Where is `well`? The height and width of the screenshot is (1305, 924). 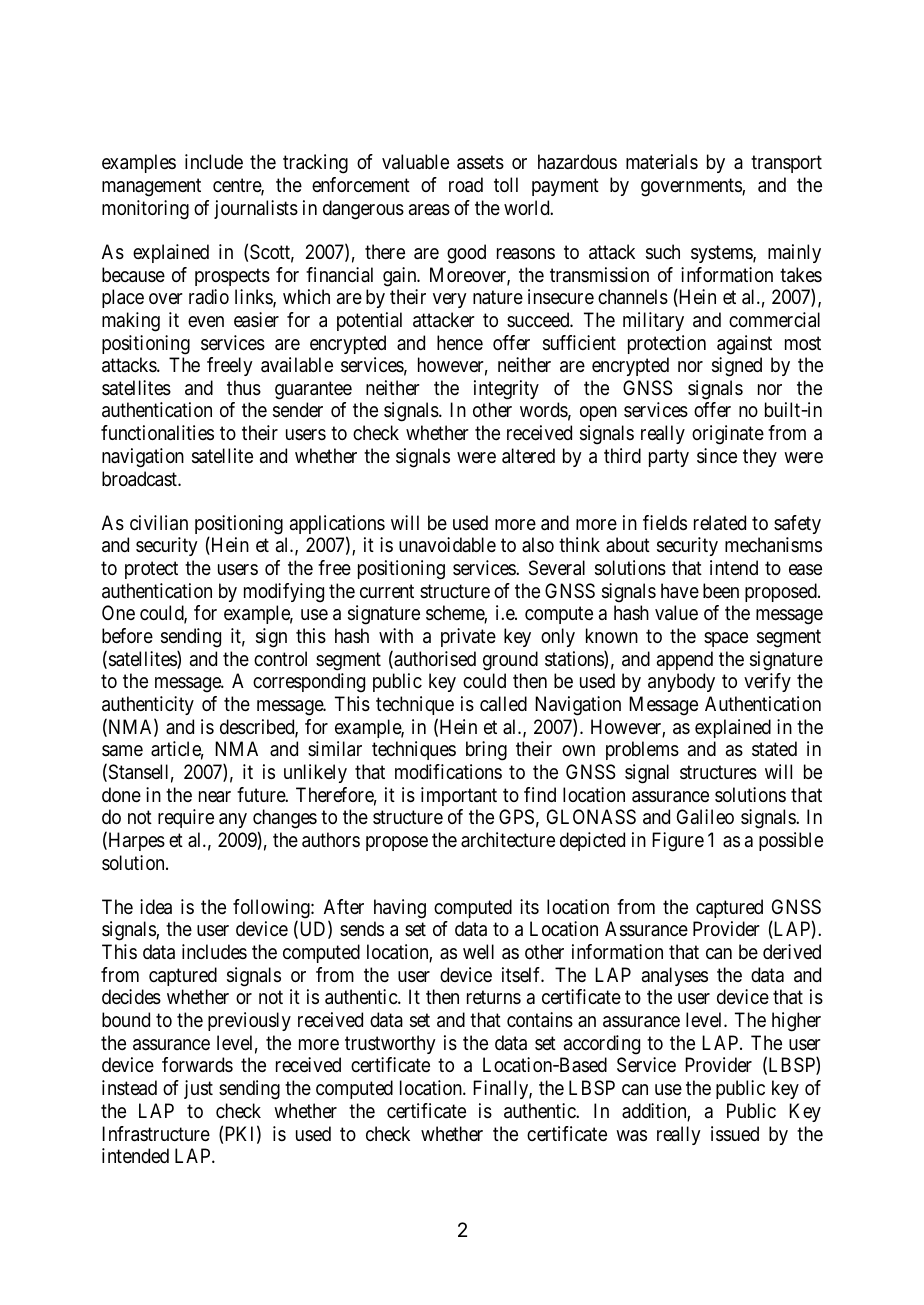
well is located at coordinates (478, 951).
